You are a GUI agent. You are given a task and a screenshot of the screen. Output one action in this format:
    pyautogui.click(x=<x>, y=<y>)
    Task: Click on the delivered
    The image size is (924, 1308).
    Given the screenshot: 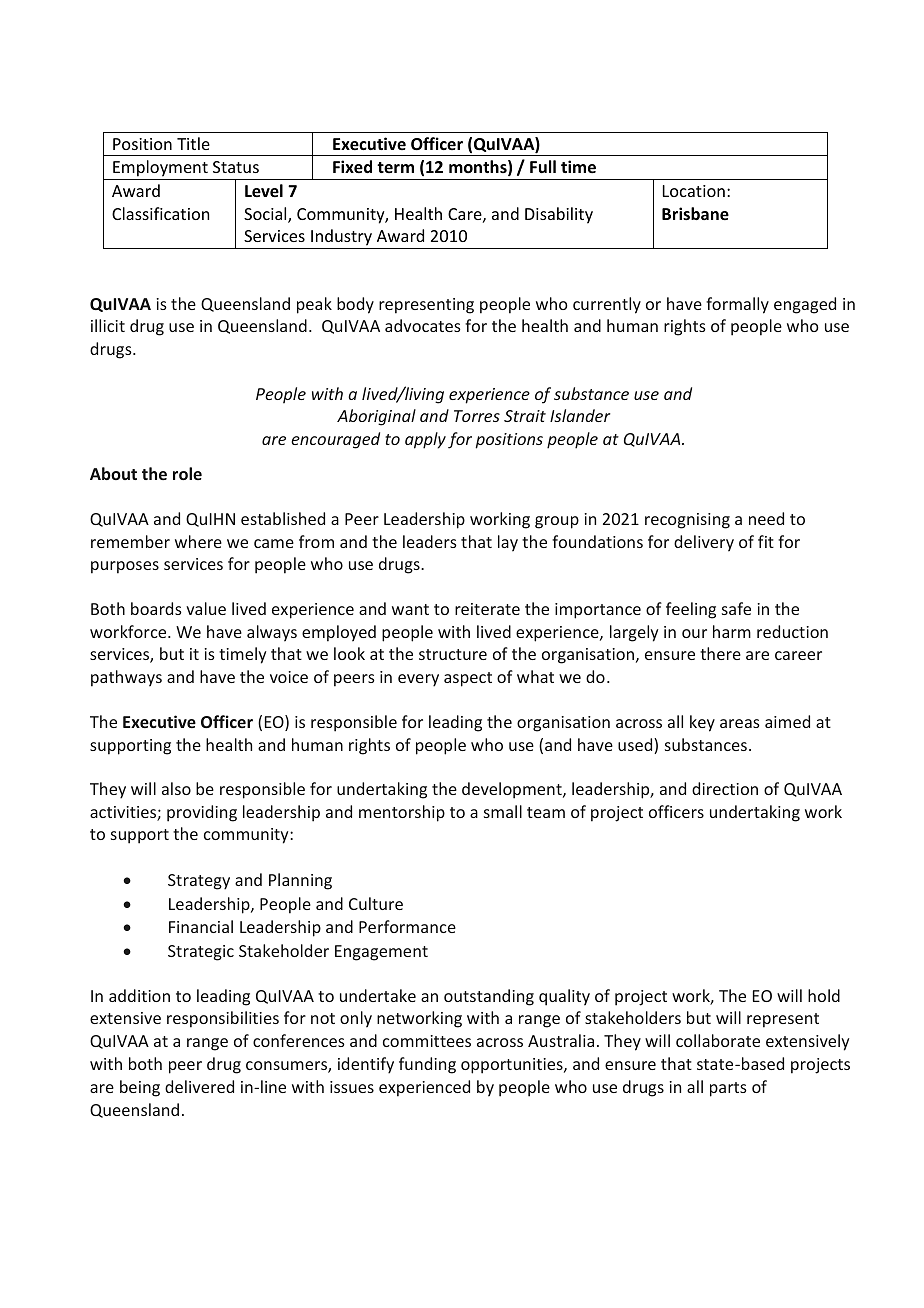 What is the action you would take?
    pyautogui.click(x=199, y=1086)
